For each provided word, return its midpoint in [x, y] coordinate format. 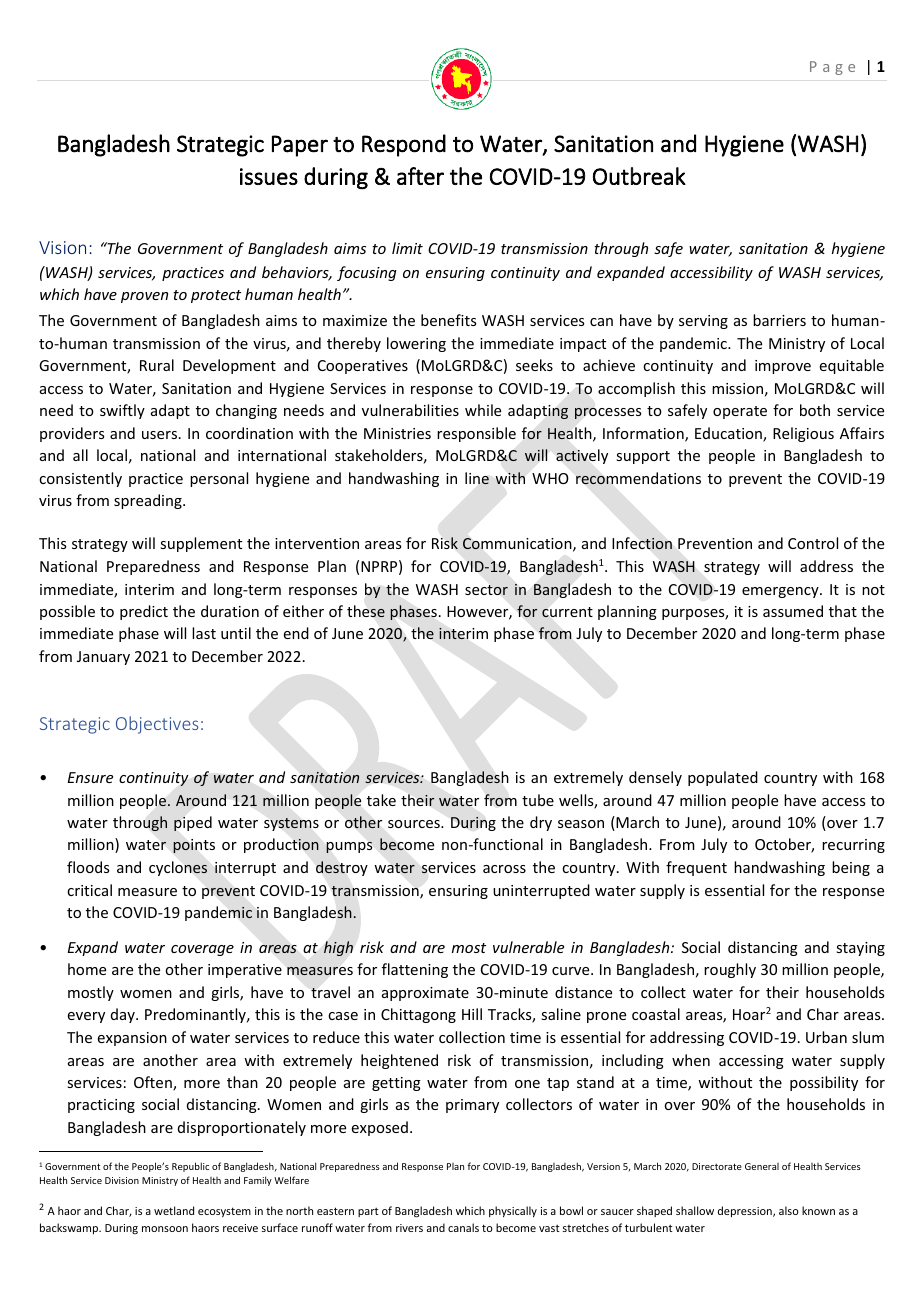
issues [269, 176]
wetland [174, 1210]
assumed [793, 611]
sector [486, 590]
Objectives [157, 725]
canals [463, 1227]
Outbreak [639, 176]
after [420, 176]
